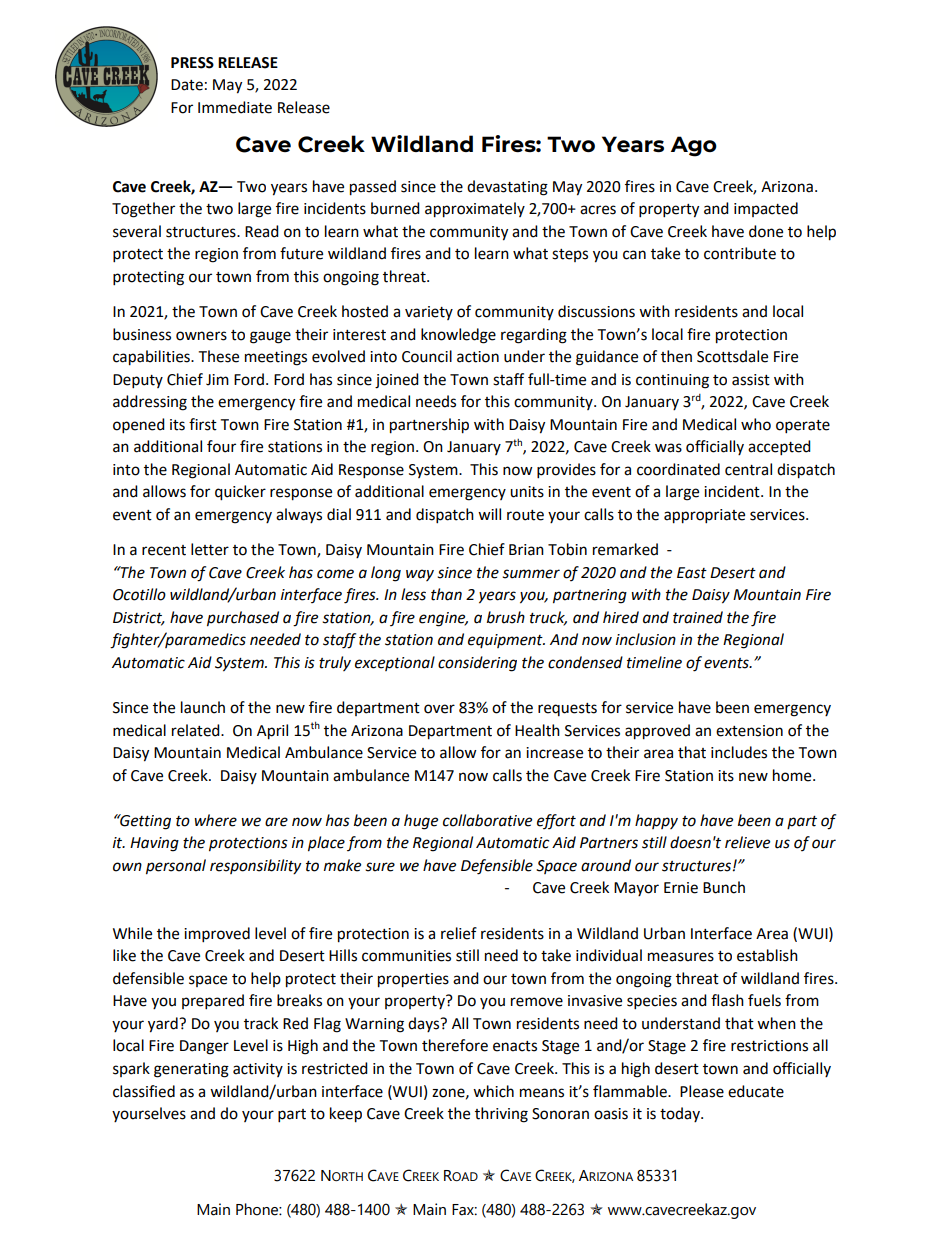  Describe the element at coordinates (487, 820) in the document. I see `collaborative` at that location.
